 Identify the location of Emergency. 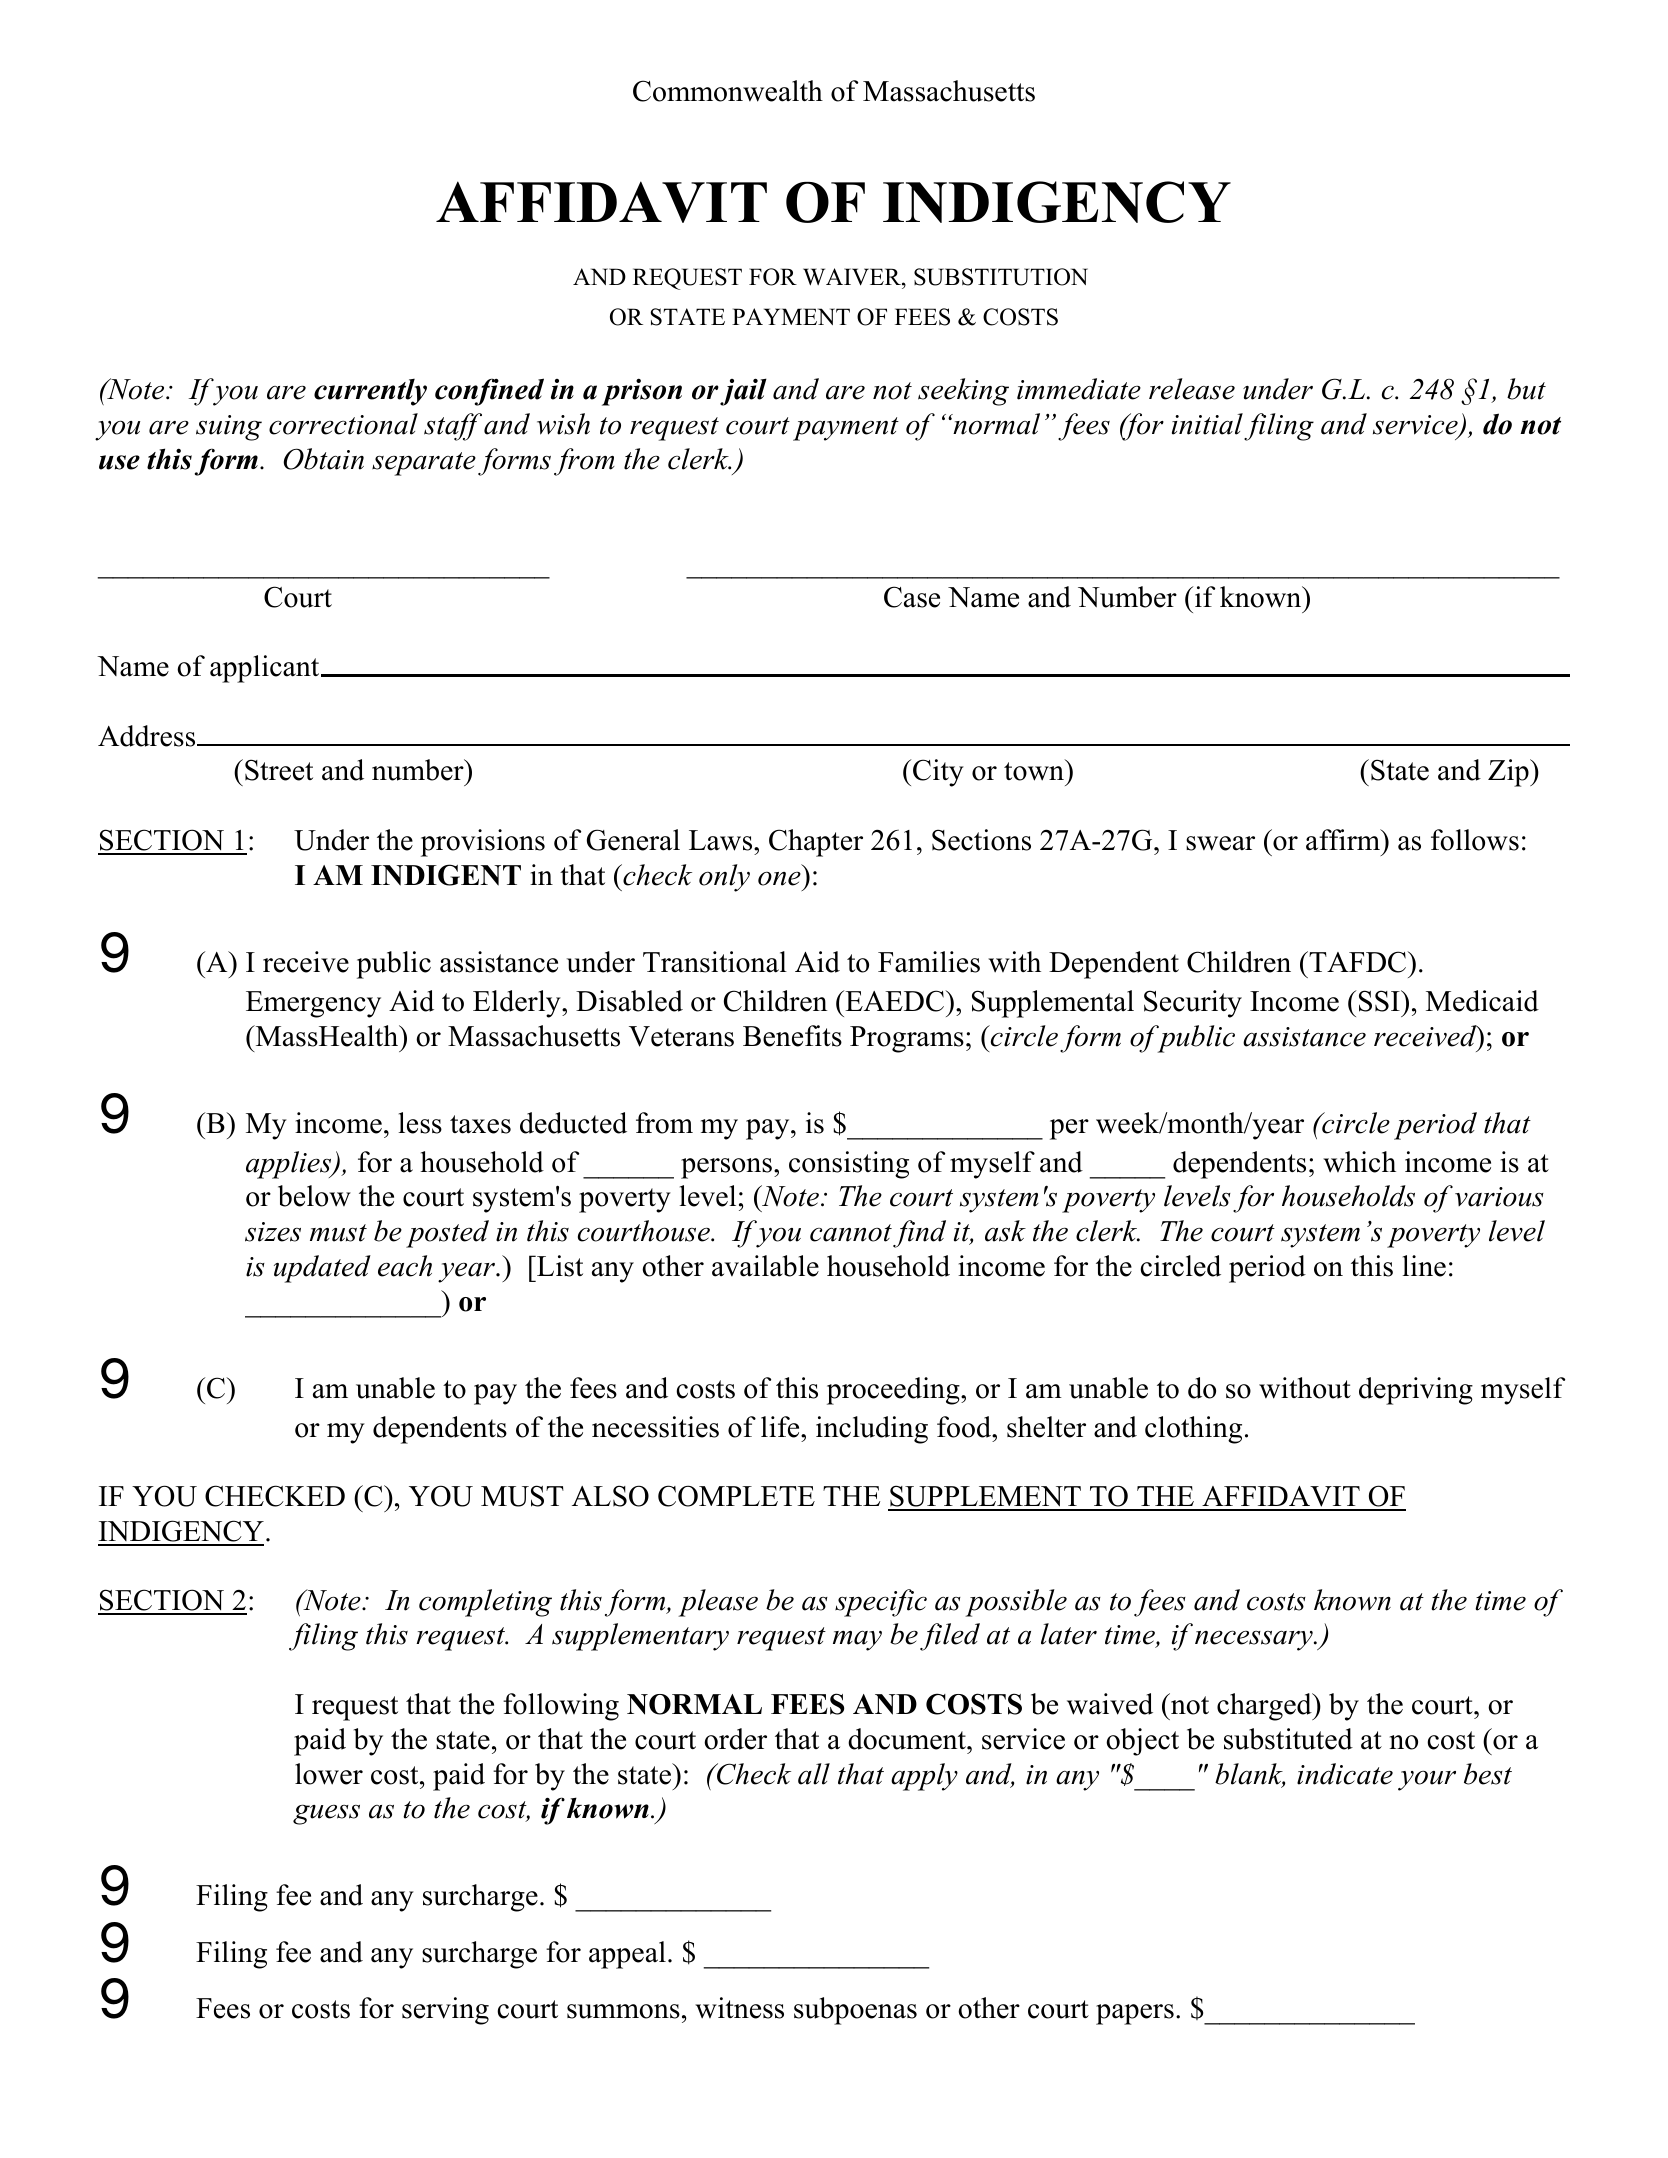
(313, 1004).
